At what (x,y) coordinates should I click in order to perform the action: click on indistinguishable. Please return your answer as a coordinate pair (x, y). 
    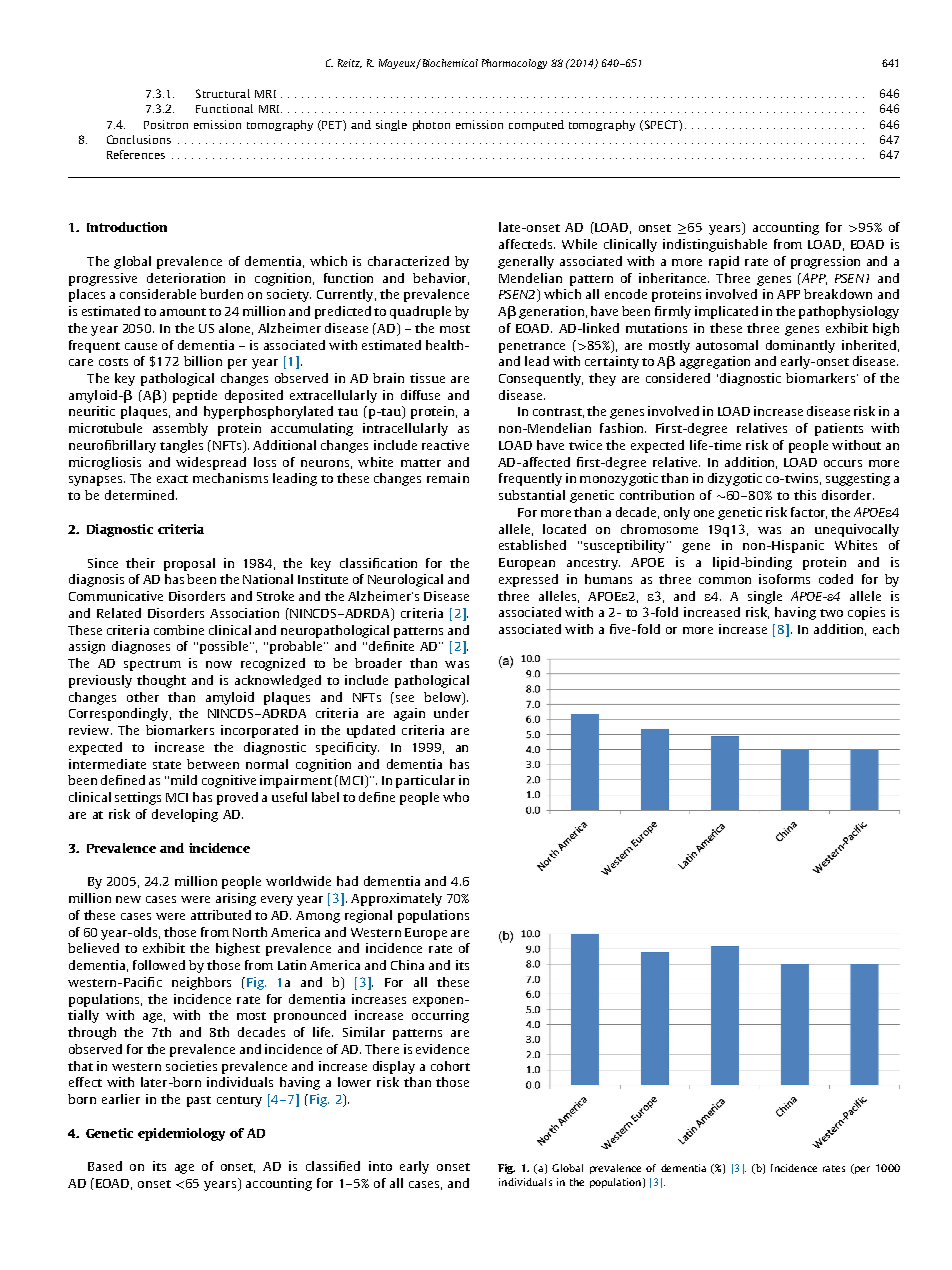
    Looking at the image, I should click on (715, 245).
